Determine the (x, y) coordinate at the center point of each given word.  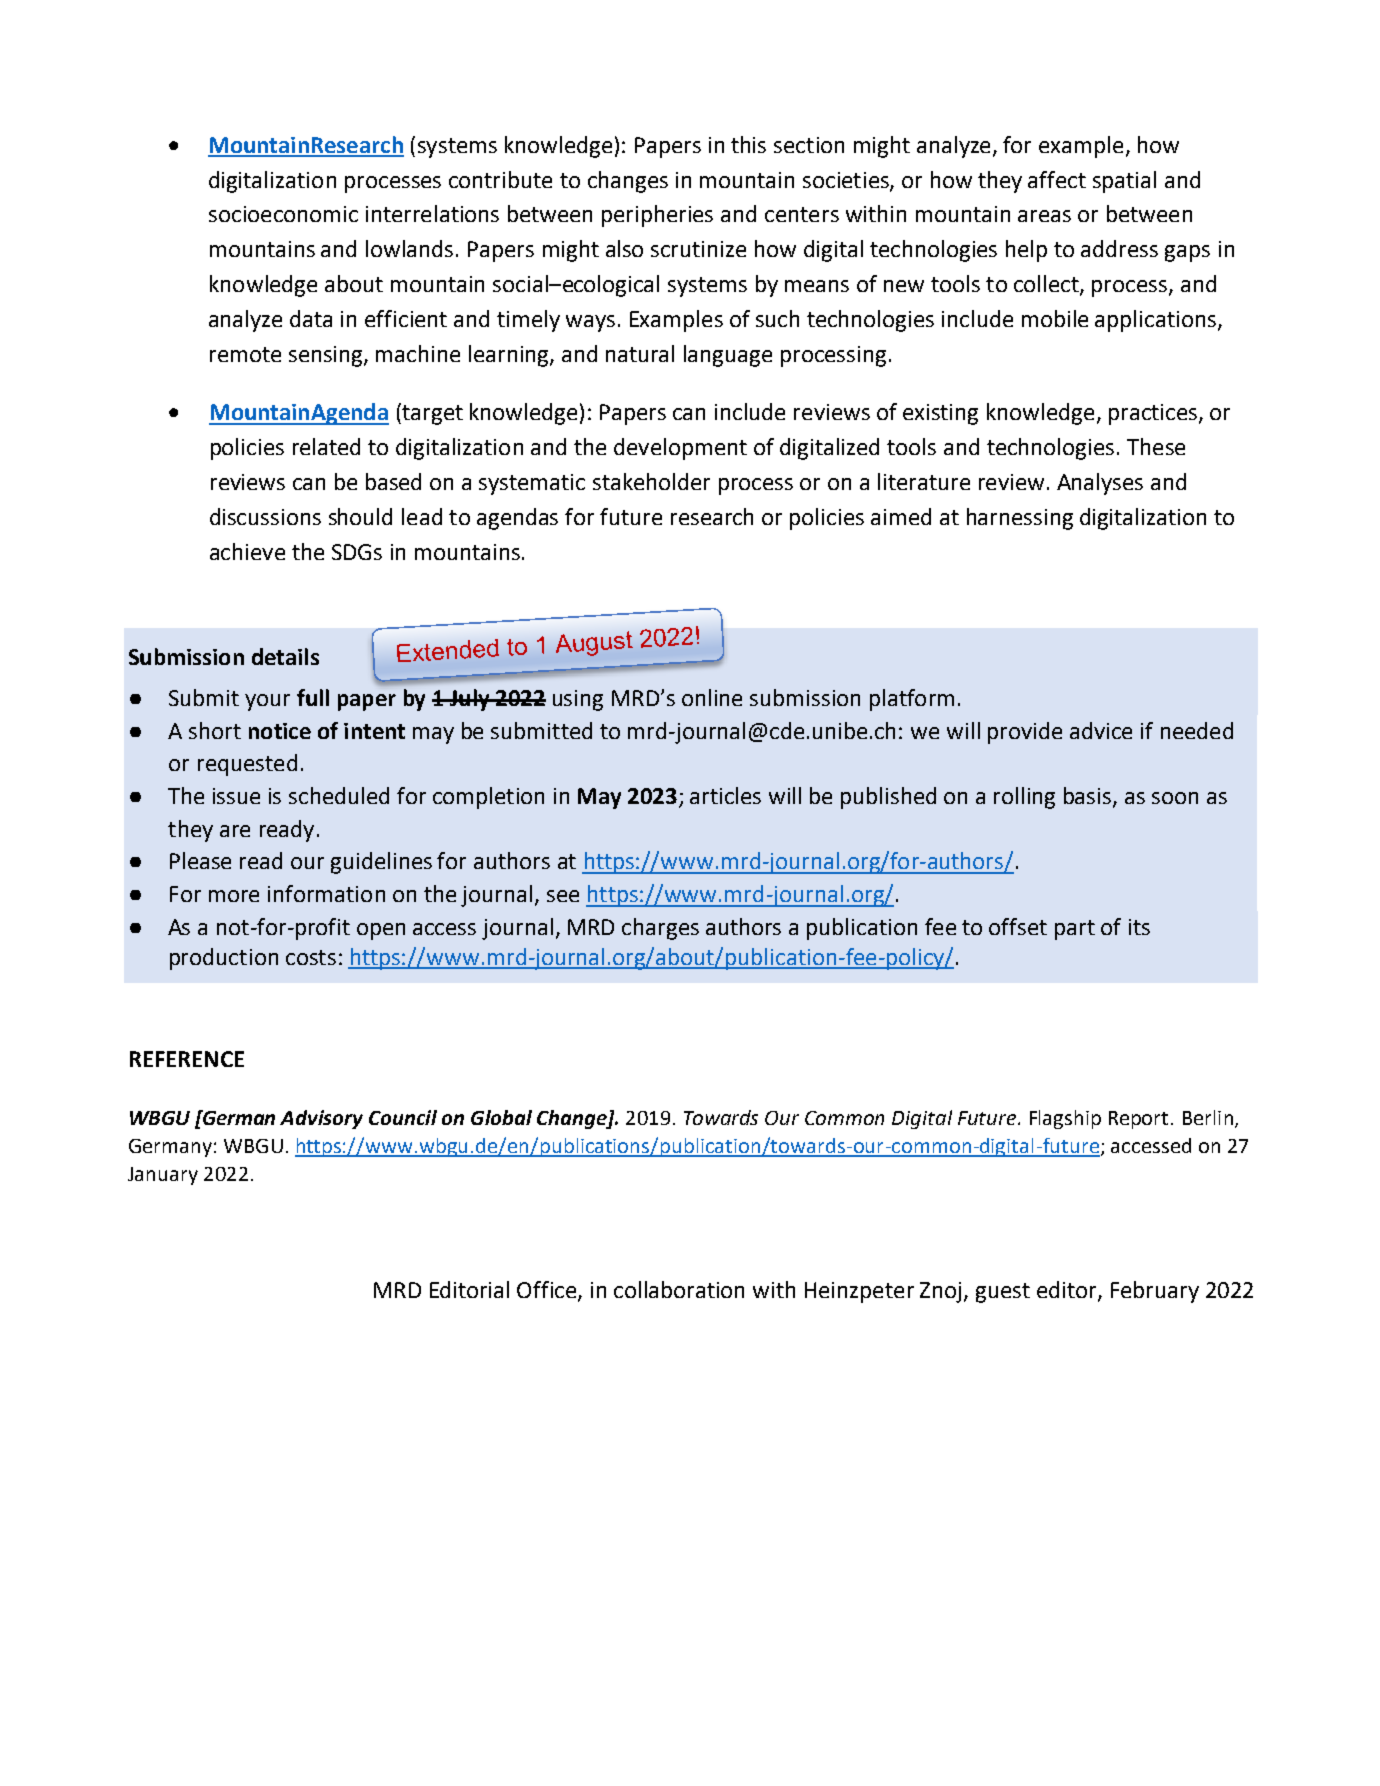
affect (1057, 179)
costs (311, 957)
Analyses (1100, 484)
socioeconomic (283, 214)
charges (660, 929)
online (712, 697)
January (163, 1176)
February (1155, 1292)
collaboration (679, 1289)
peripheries (657, 216)
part (1075, 930)
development (680, 449)
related (326, 446)
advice (1101, 730)
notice (280, 731)
